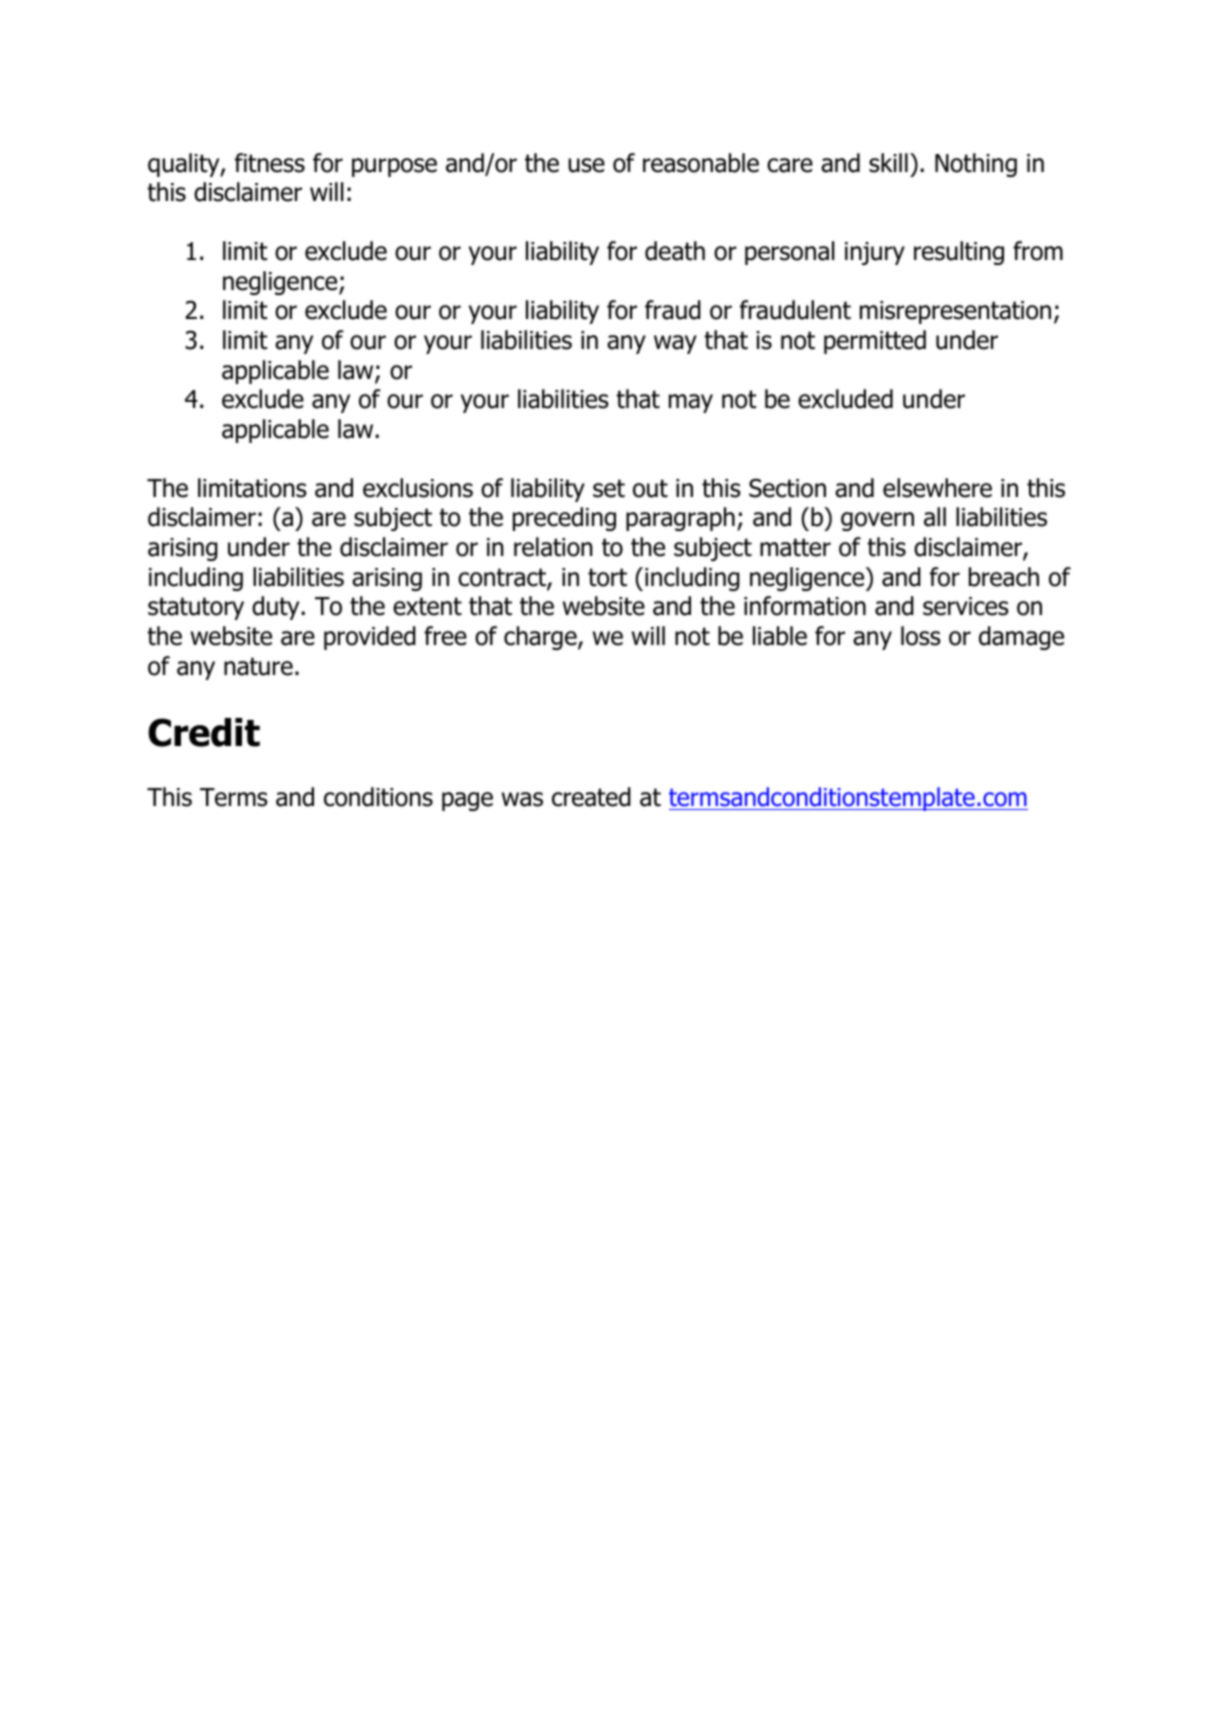 Image resolution: width=1221 pixels, height=1727 pixels. I want to click on created, so click(591, 797).
